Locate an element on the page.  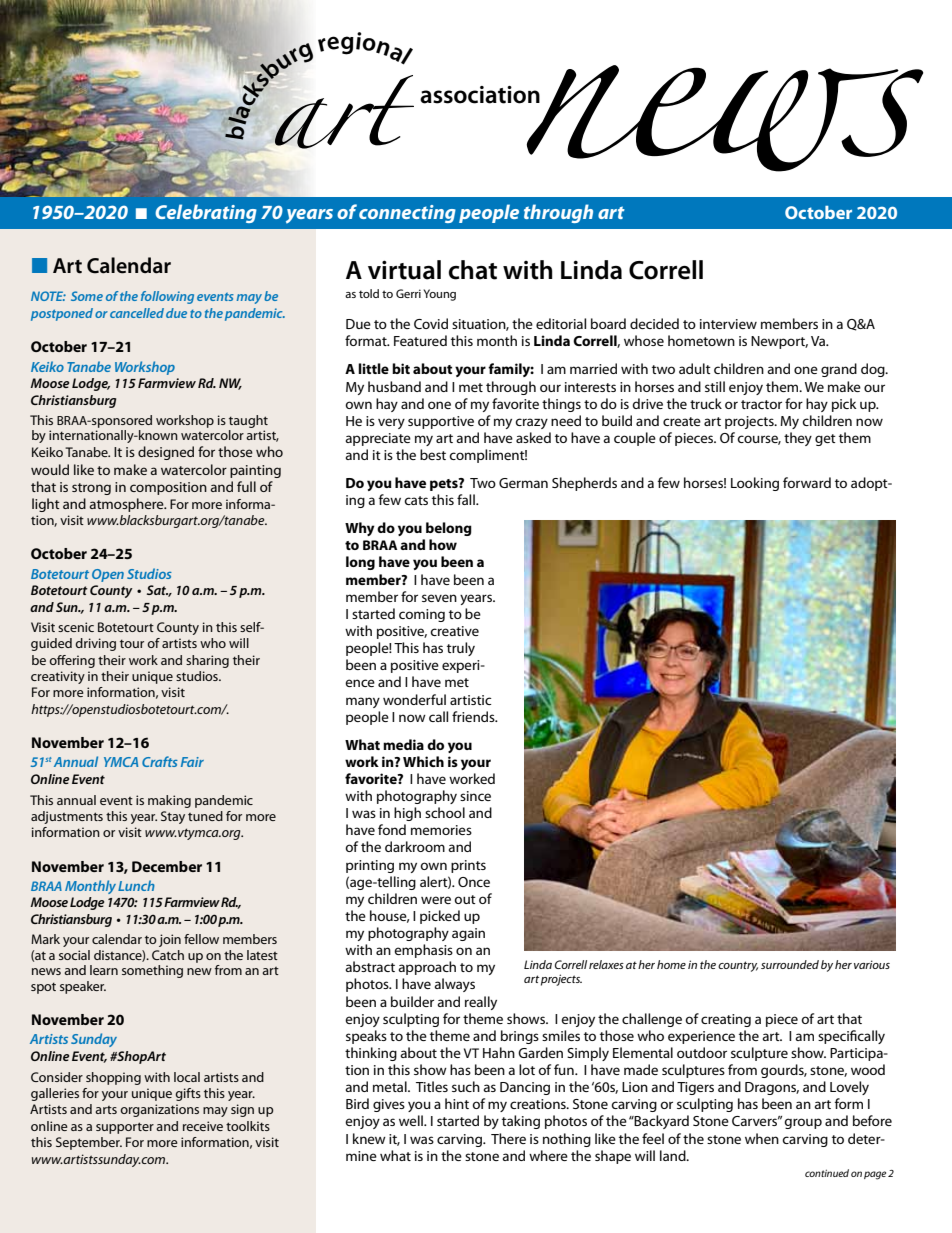
interview is located at coordinates (728, 324).
